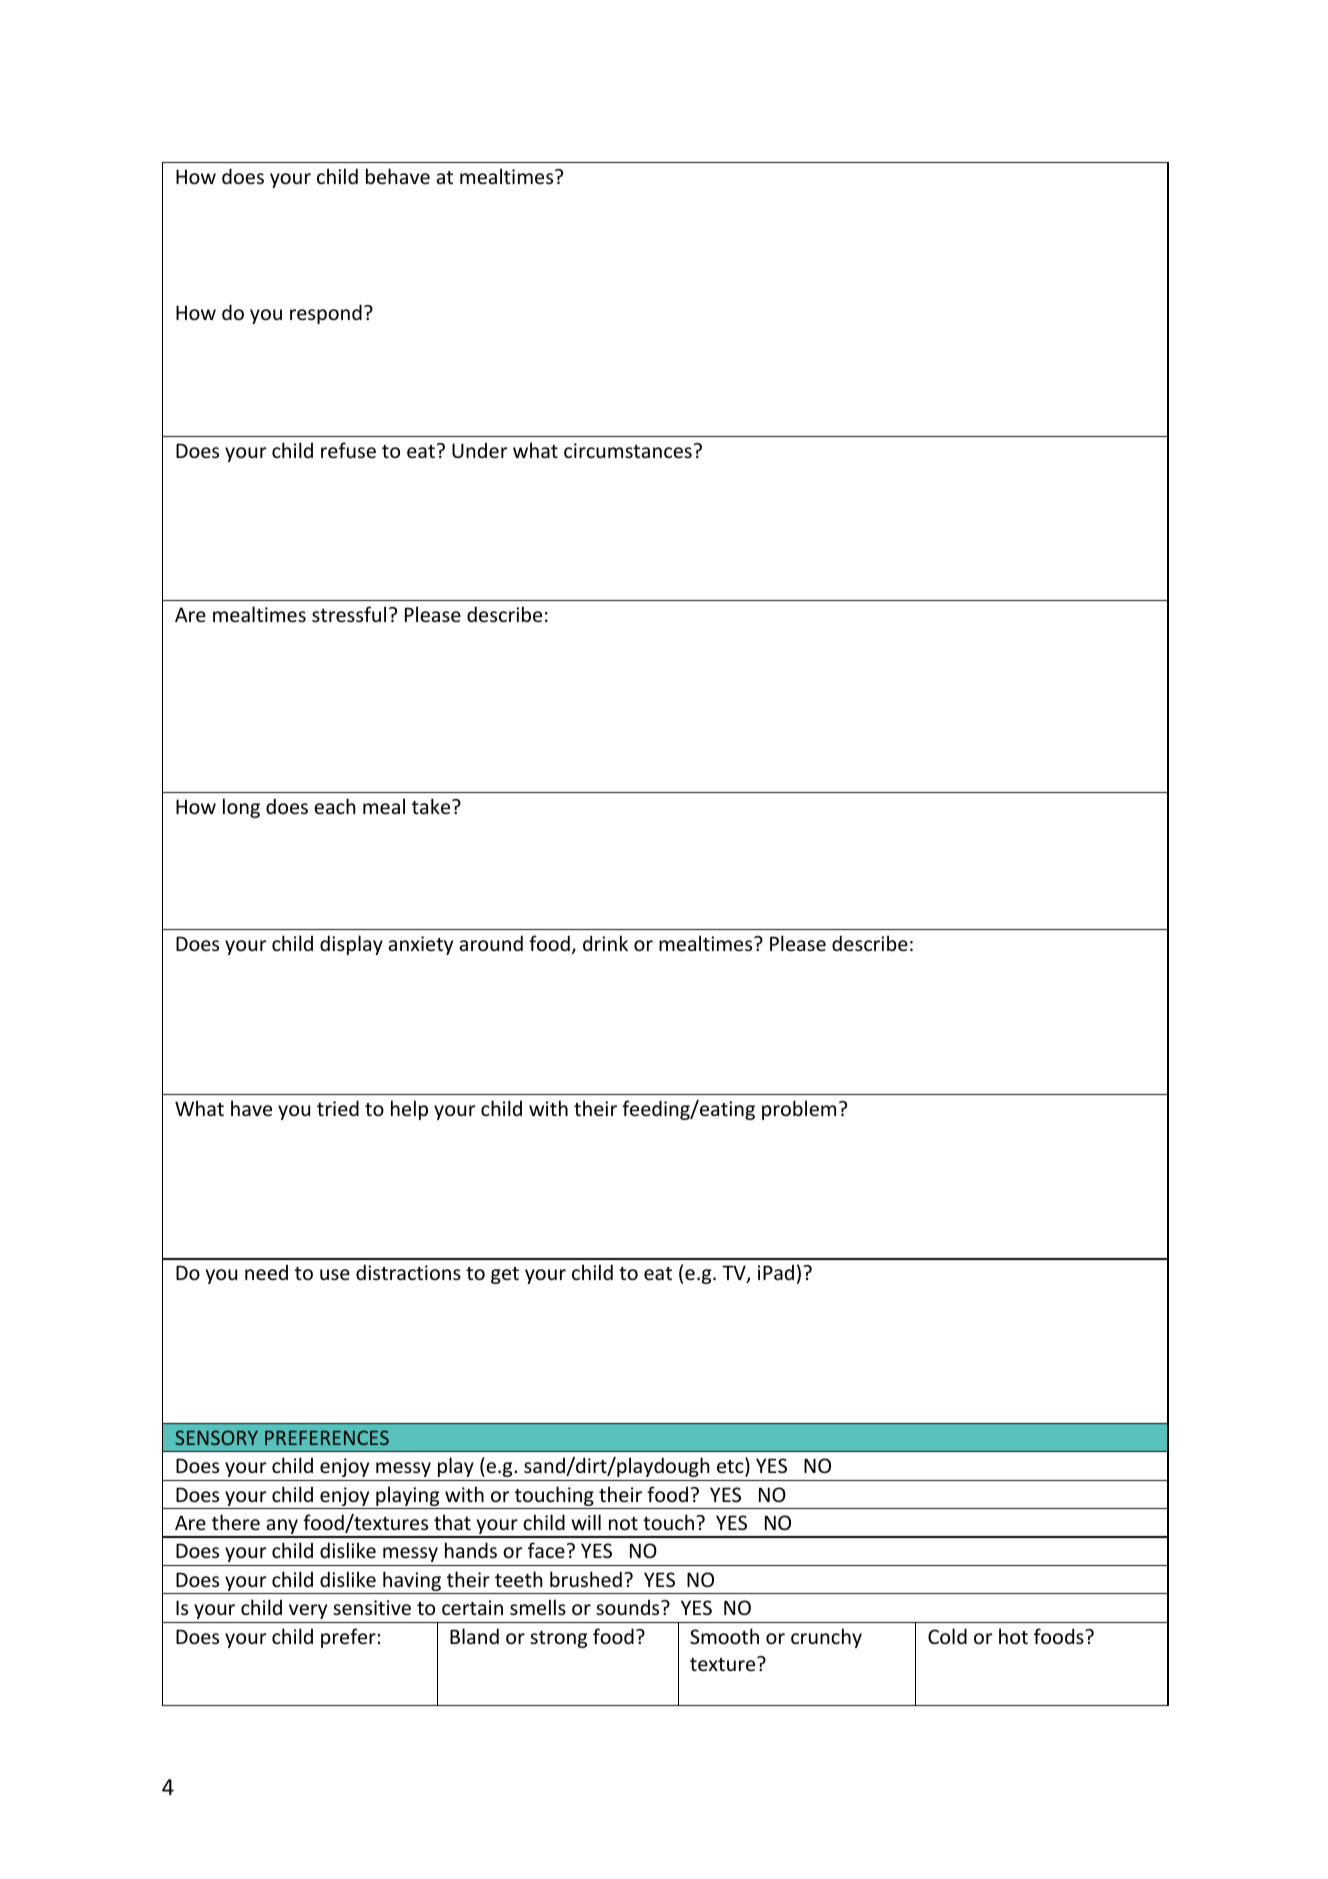 The image size is (1328, 1879). I want to click on respond, so click(326, 314).
